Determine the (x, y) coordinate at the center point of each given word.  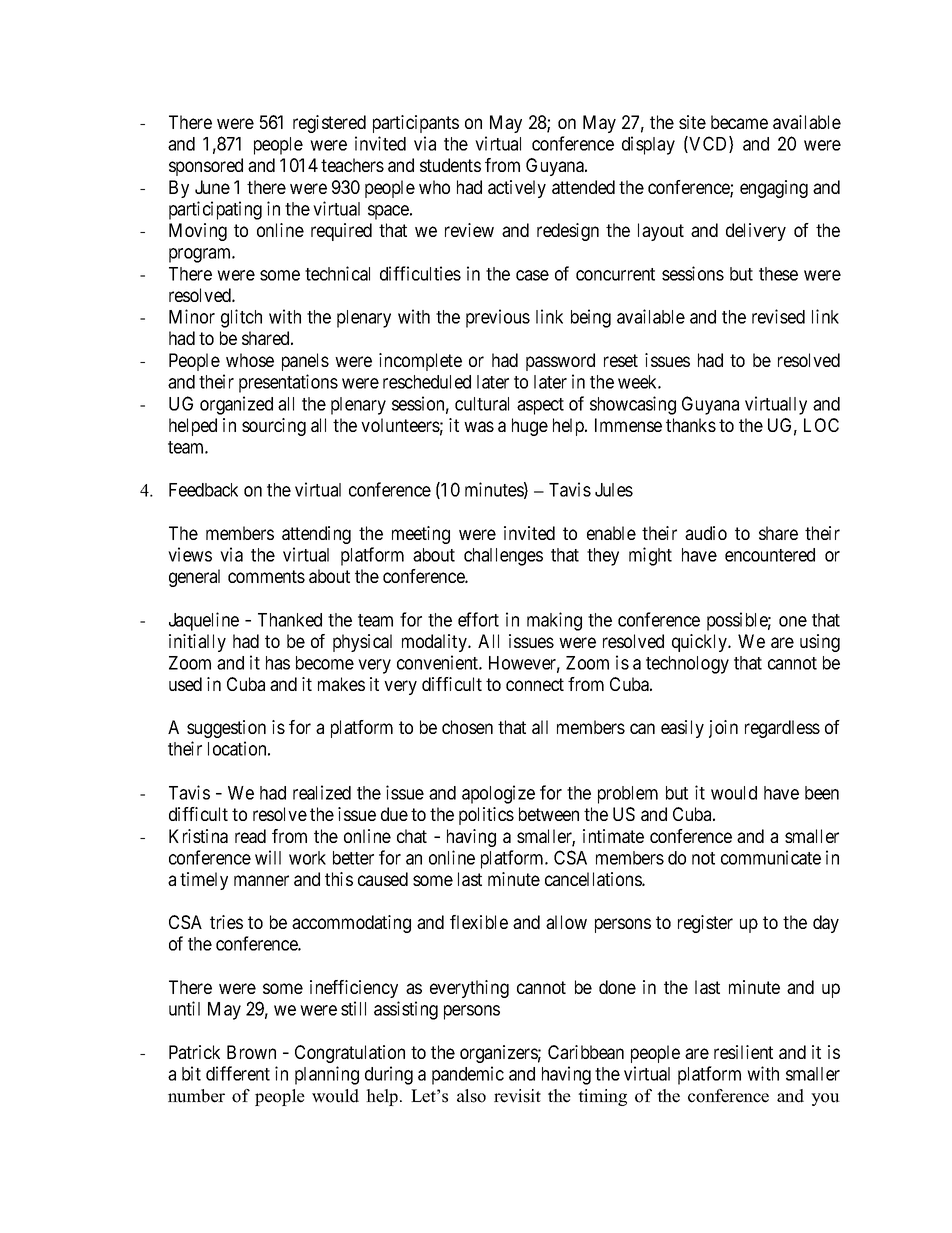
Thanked (290, 620)
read (250, 836)
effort (478, 619)
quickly (700, 643)
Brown (251, 1052)
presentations (288, 383)
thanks (691, 425)
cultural (482, 404)
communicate (771, 857)
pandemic (468, 1075)
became (739, 122)
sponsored (206, 167)
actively (517, 189)
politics (486, 816)
